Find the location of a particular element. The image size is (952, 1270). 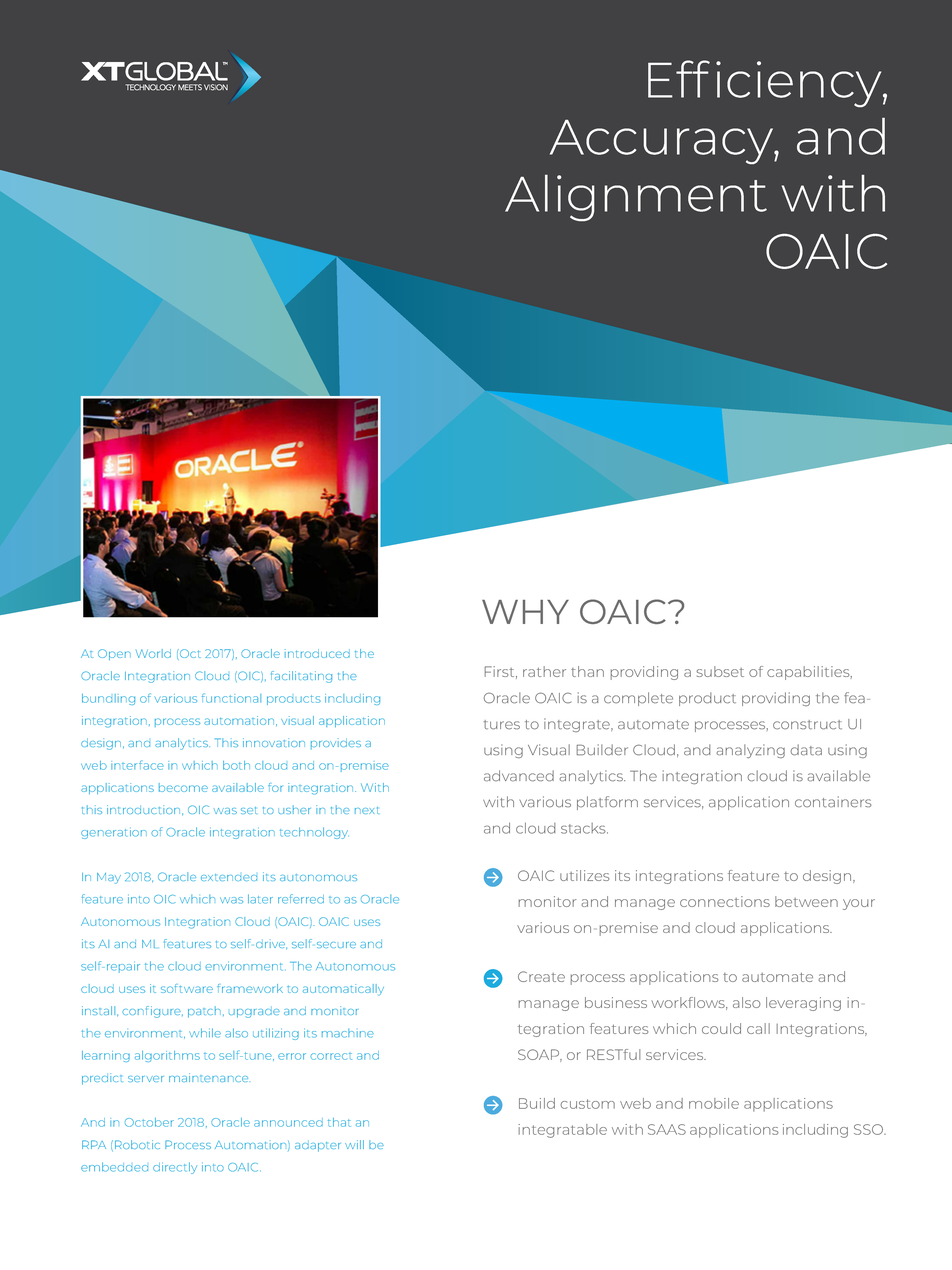

Alignment is located at coordinates (636, 198).
